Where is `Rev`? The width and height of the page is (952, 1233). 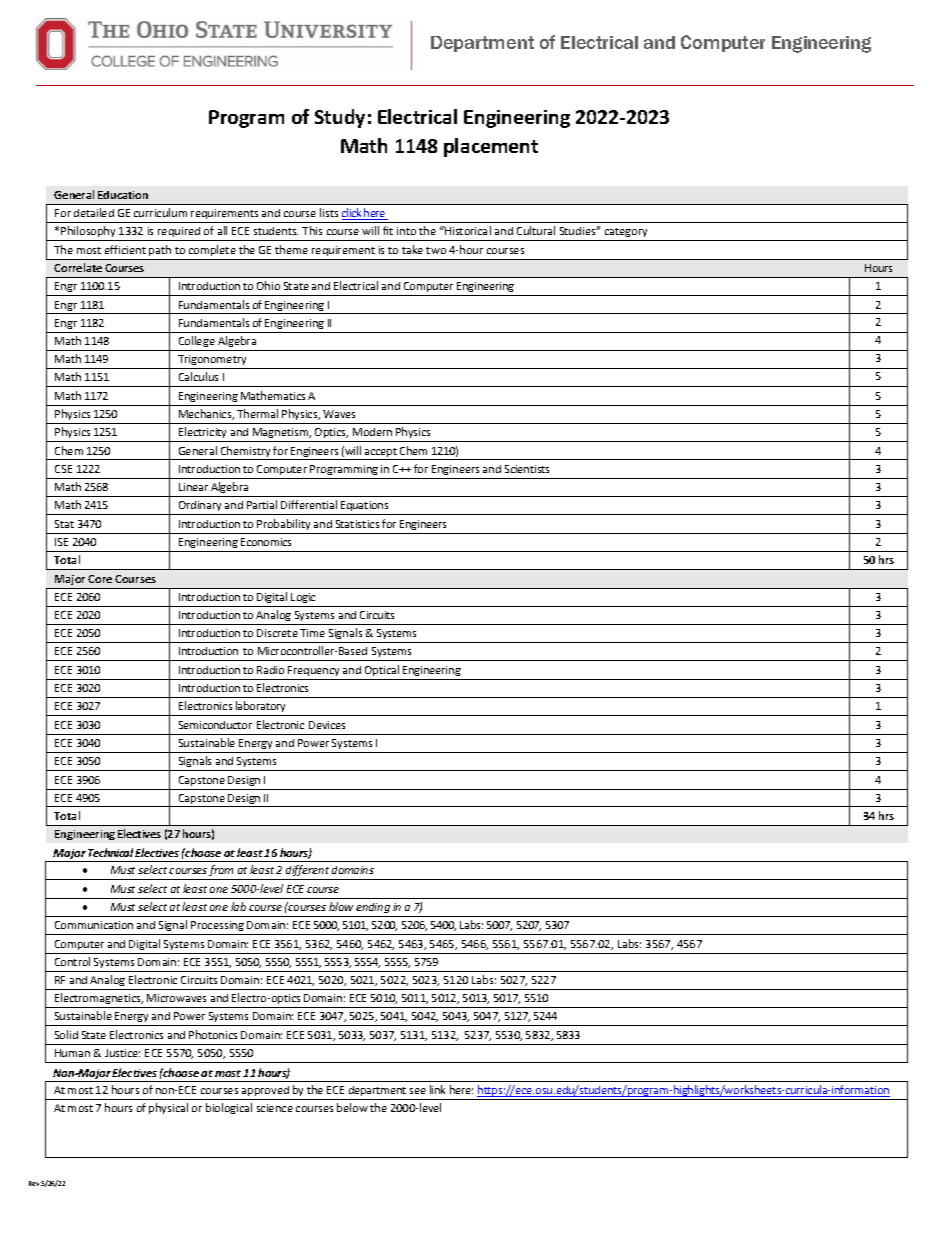
Rev is located at coordinates (34, 1183).
